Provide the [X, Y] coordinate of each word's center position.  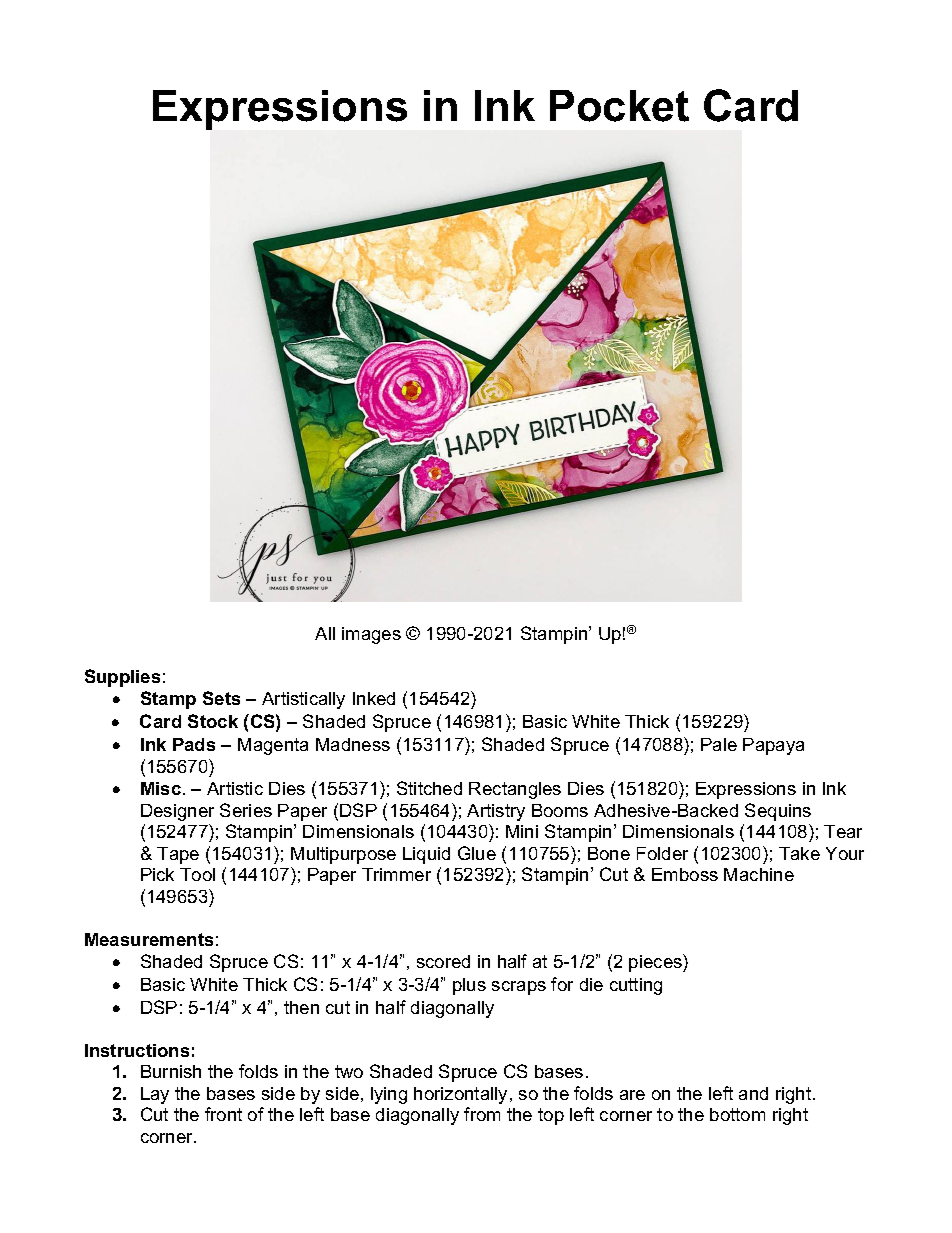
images [371, 635]
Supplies [122, 678]
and [753, 1093]
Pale [719, 744]
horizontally [460, 1095]
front [223, 1114]
